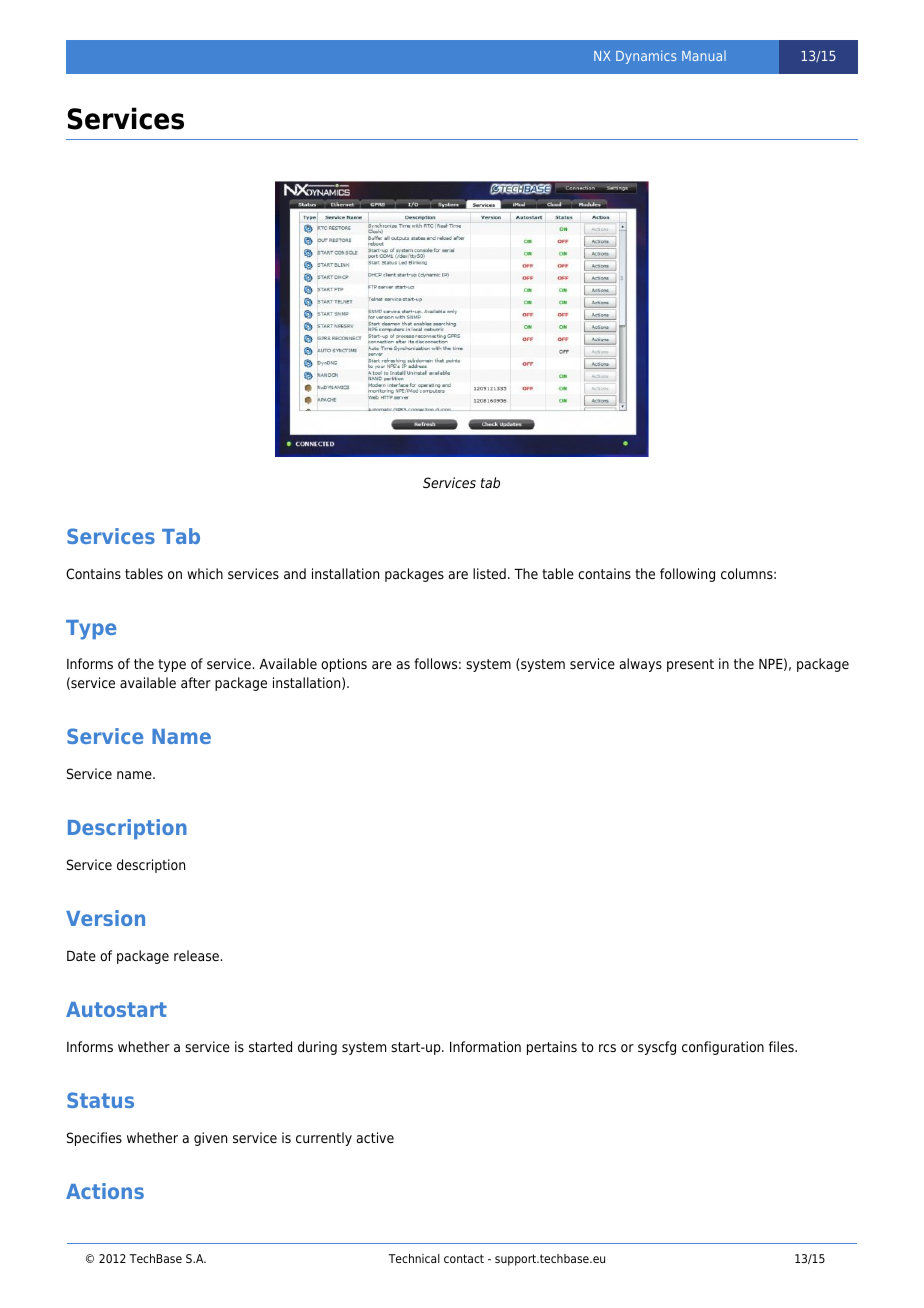 This image has width=924, height=1308. Describe the element at coordinates (196, 955) in the image. I see `release` at that location.
